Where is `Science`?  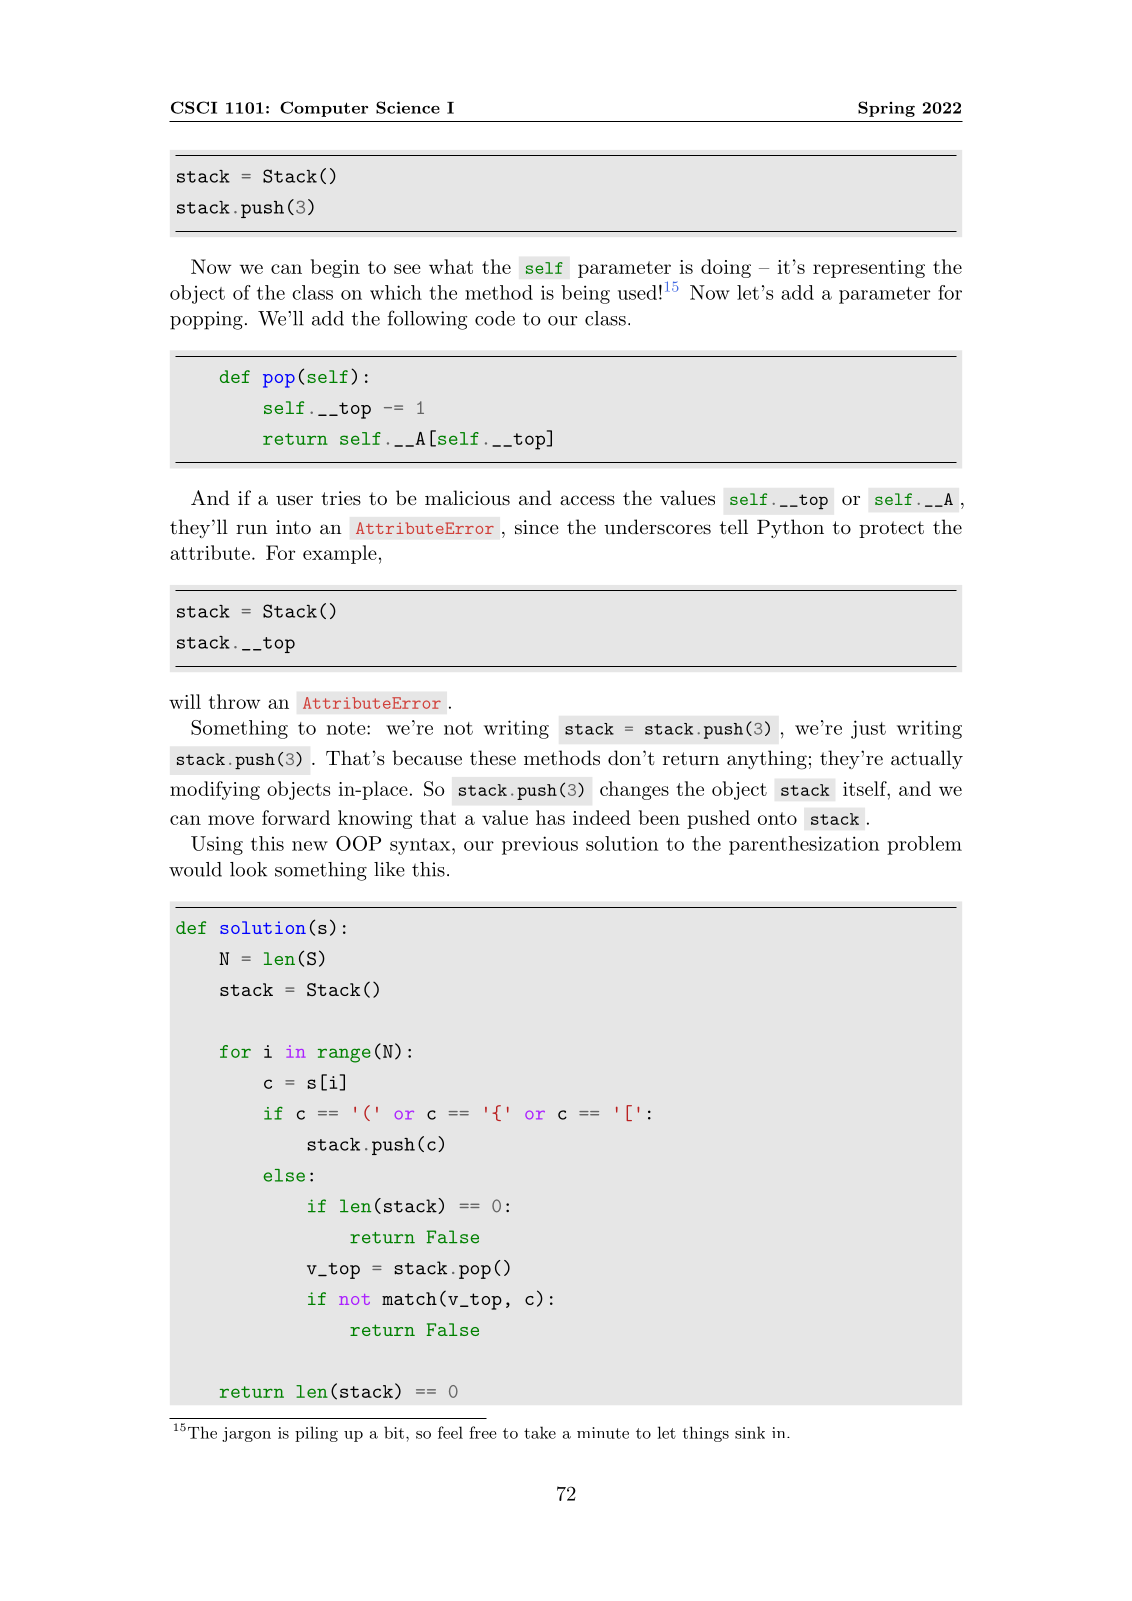 Science is located at coordinates (408, 107).
